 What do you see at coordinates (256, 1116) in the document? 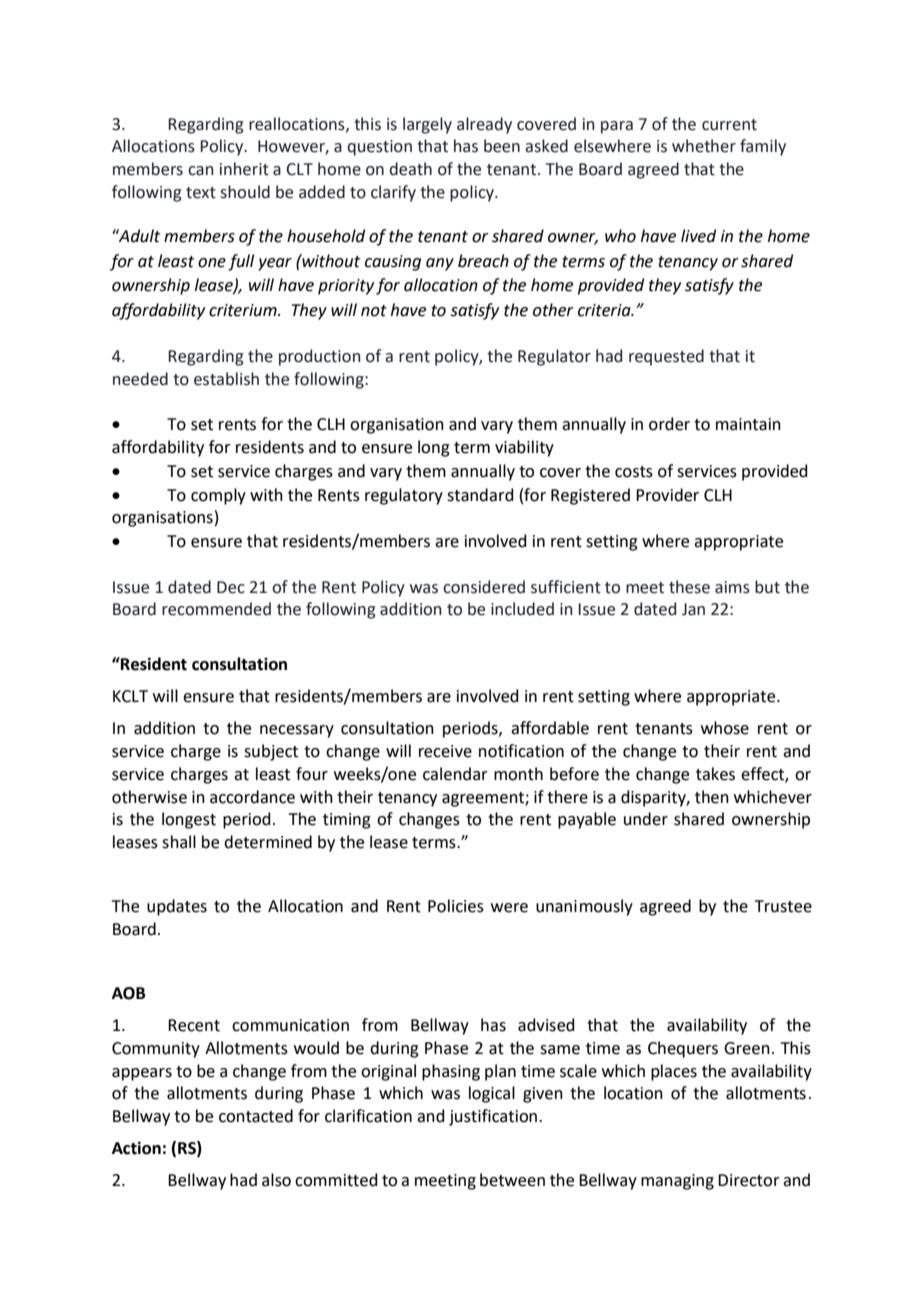
I see `contacted` at bounding box center [256, 1116].
